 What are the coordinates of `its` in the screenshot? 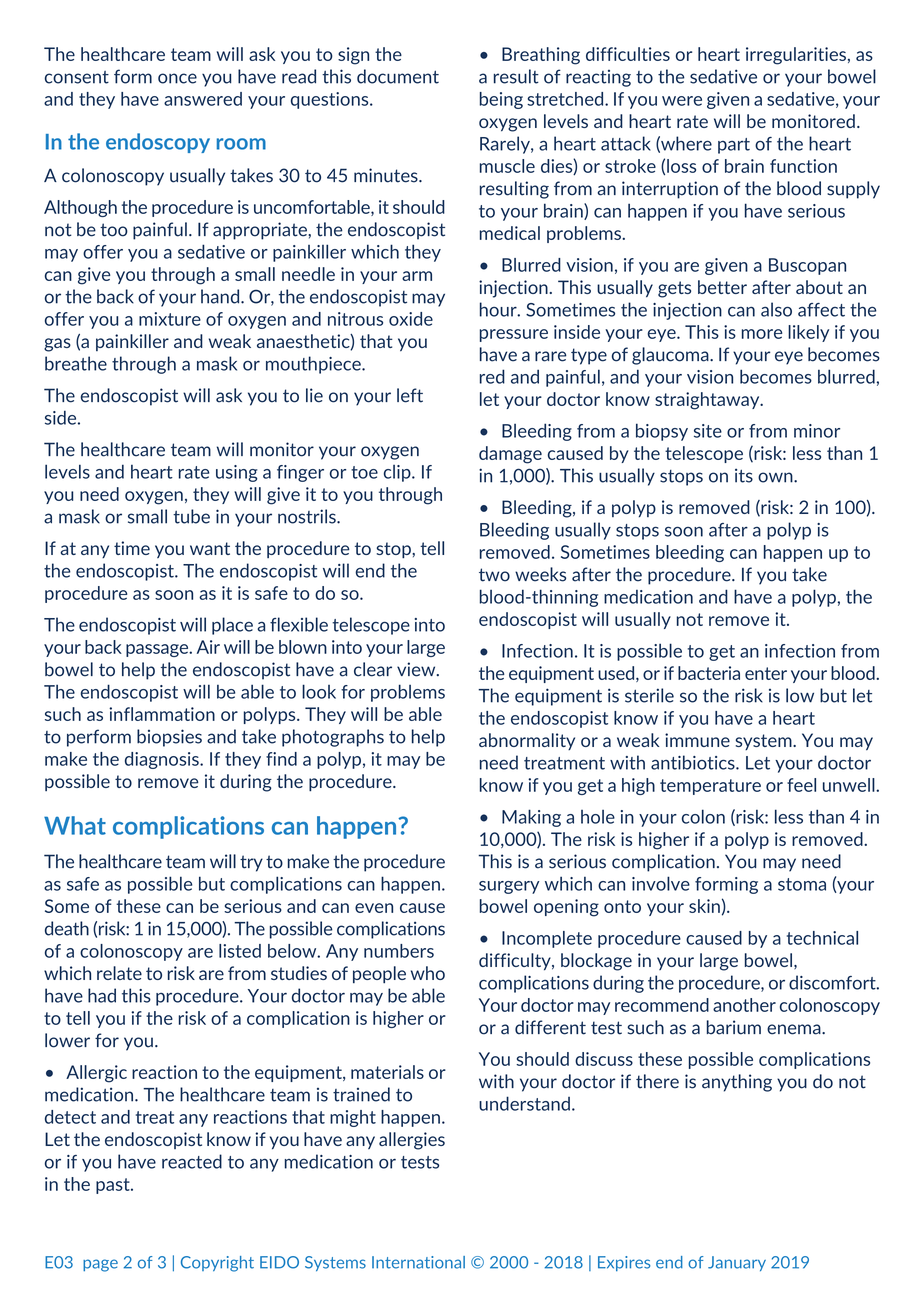 It's located at (744, 475).
